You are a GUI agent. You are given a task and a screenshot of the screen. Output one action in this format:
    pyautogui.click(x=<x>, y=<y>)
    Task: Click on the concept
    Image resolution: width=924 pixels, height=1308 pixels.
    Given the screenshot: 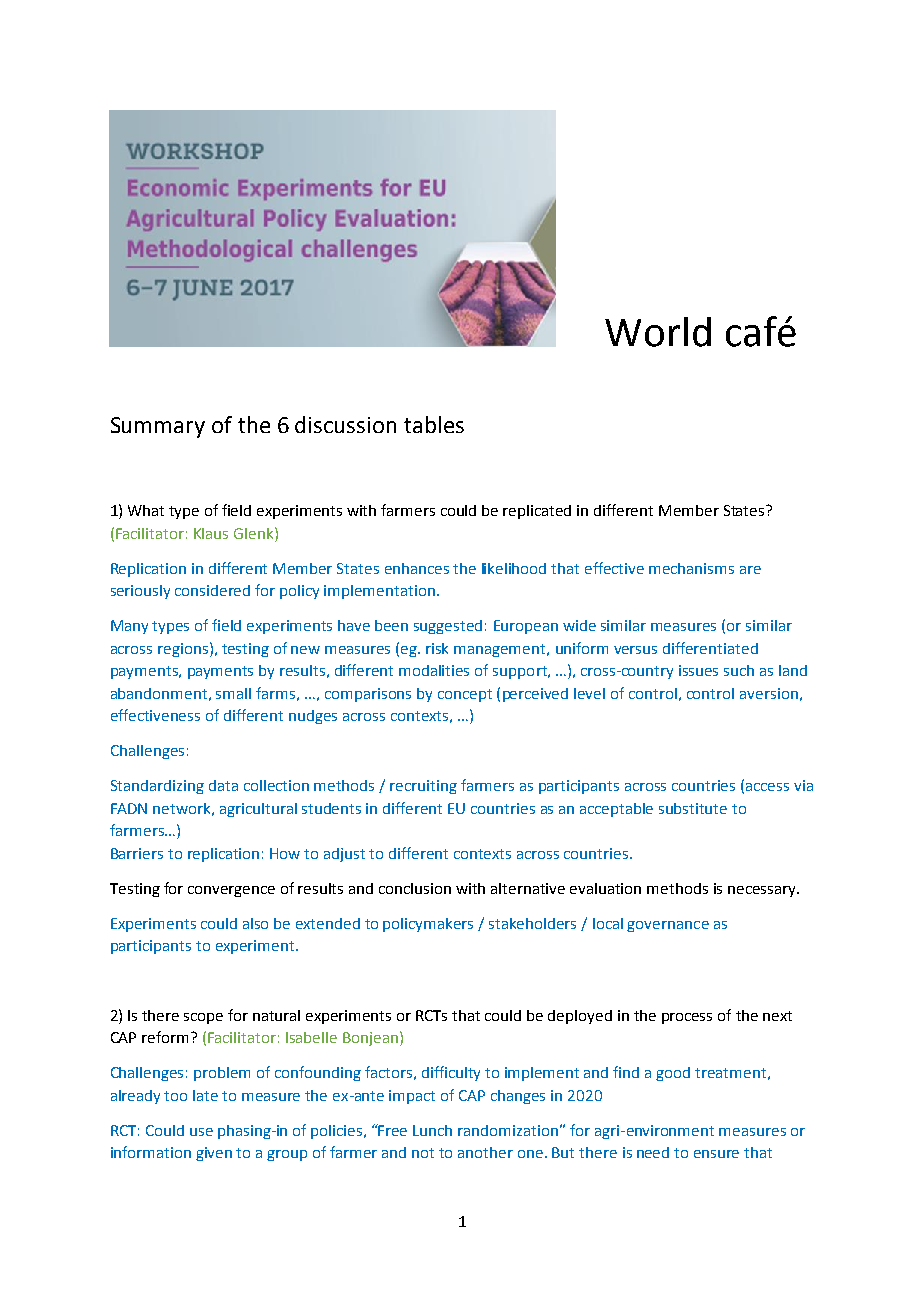 What is the action you would take?
    pyautogui.click(x=465, y=695)
